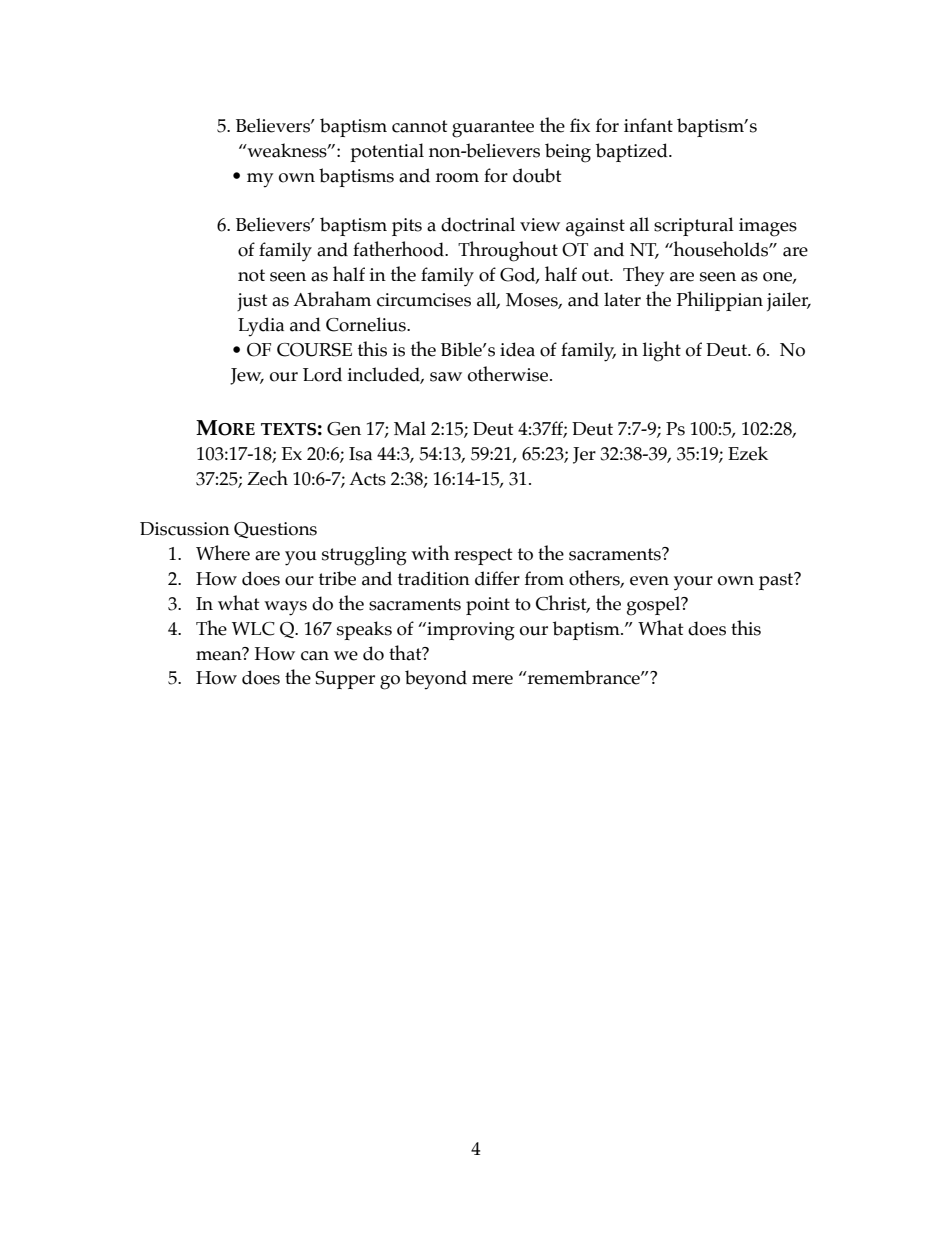 This page has height=1233, width=952. I want to click on otherwise, so click(509, 374).
